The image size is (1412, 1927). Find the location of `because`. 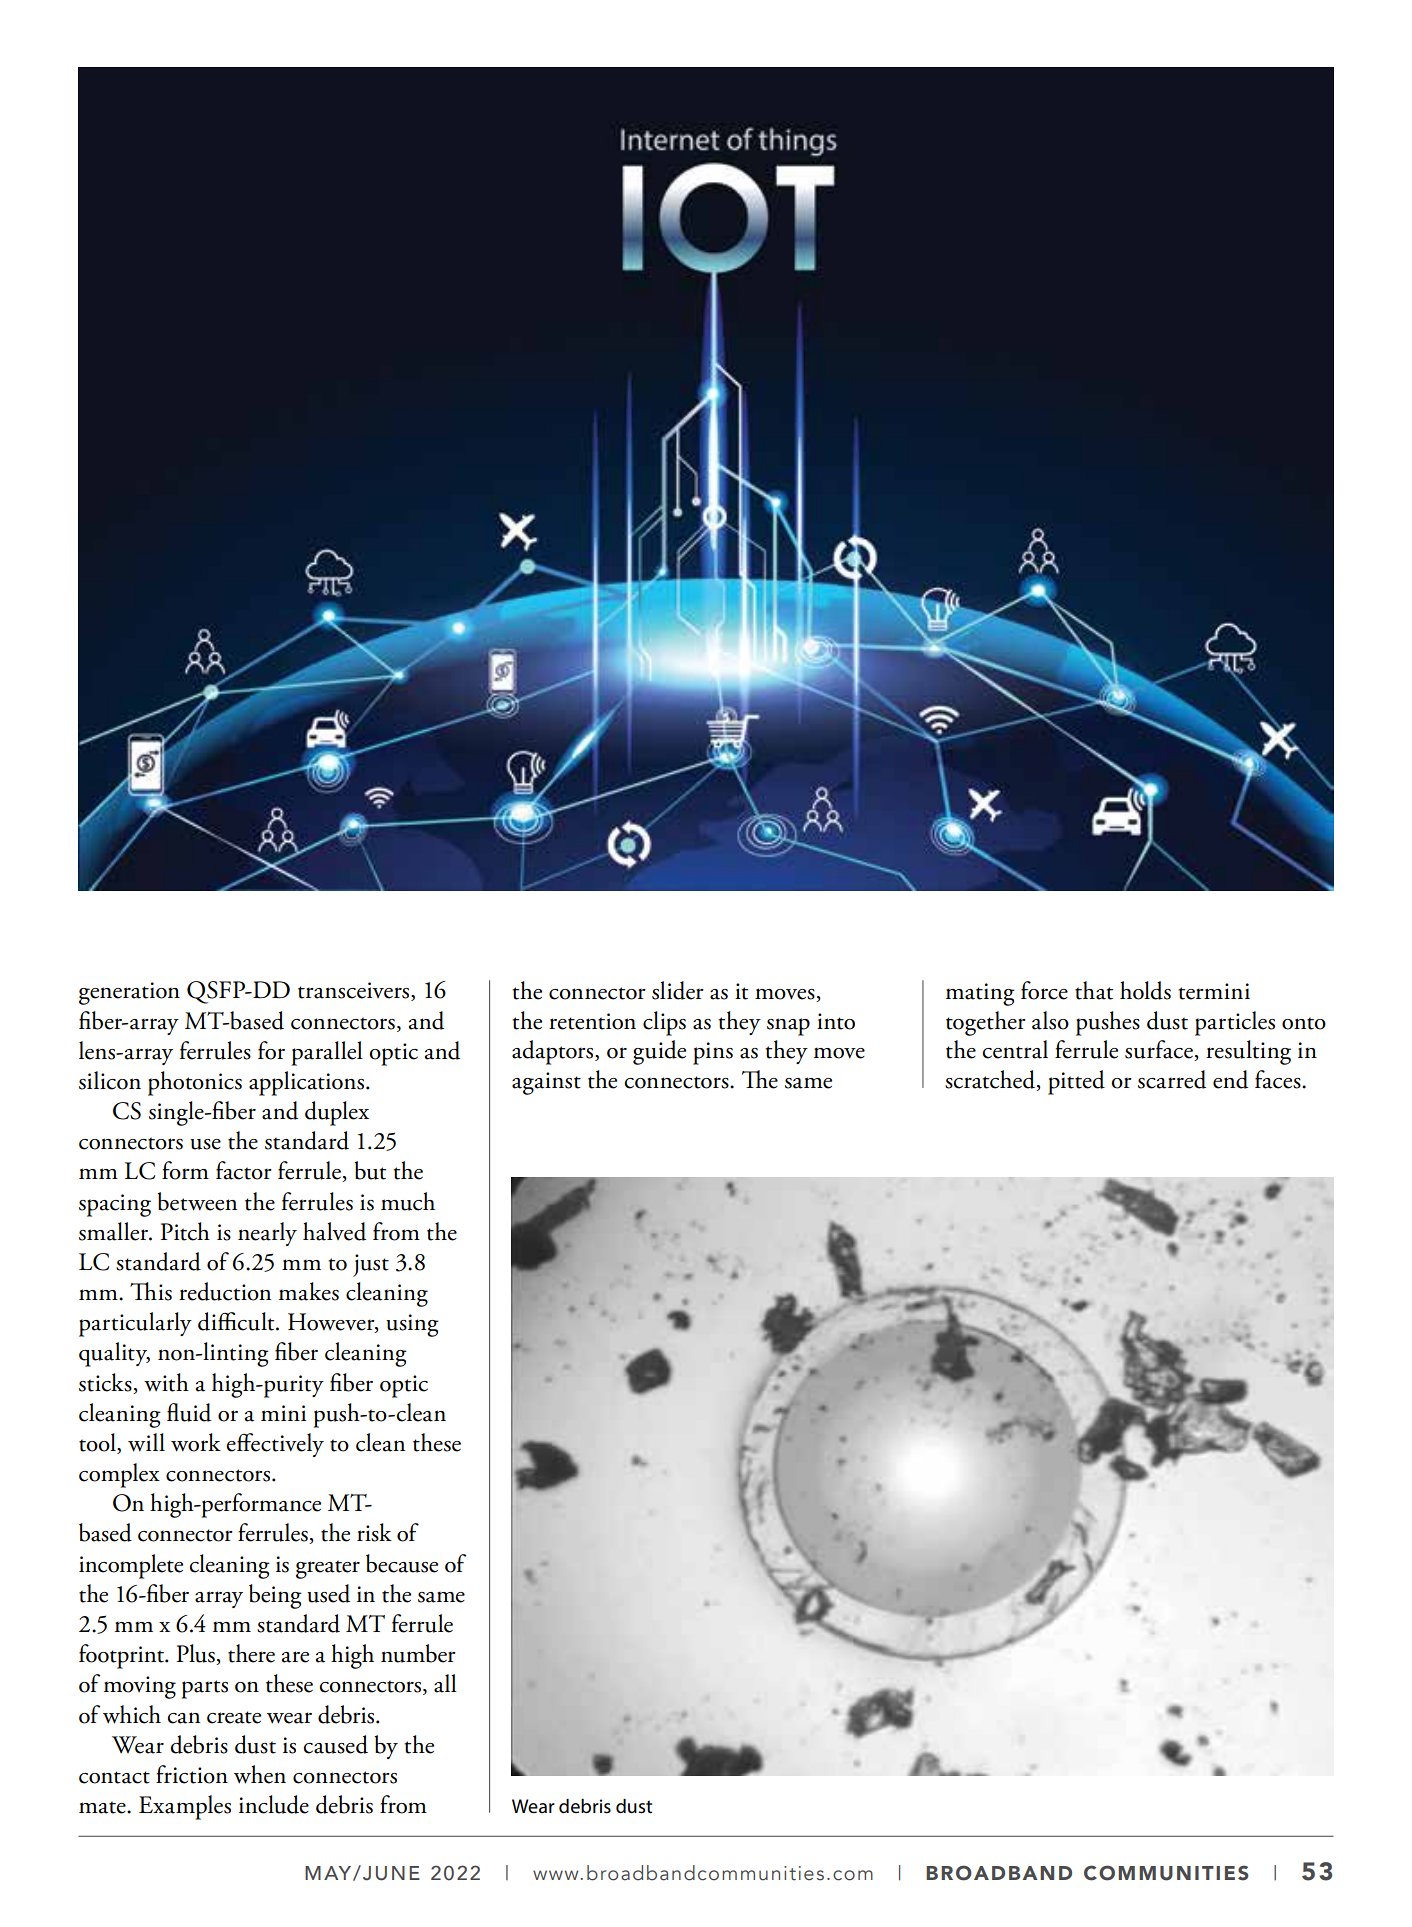

because is located at coordinates (402, 1563).
